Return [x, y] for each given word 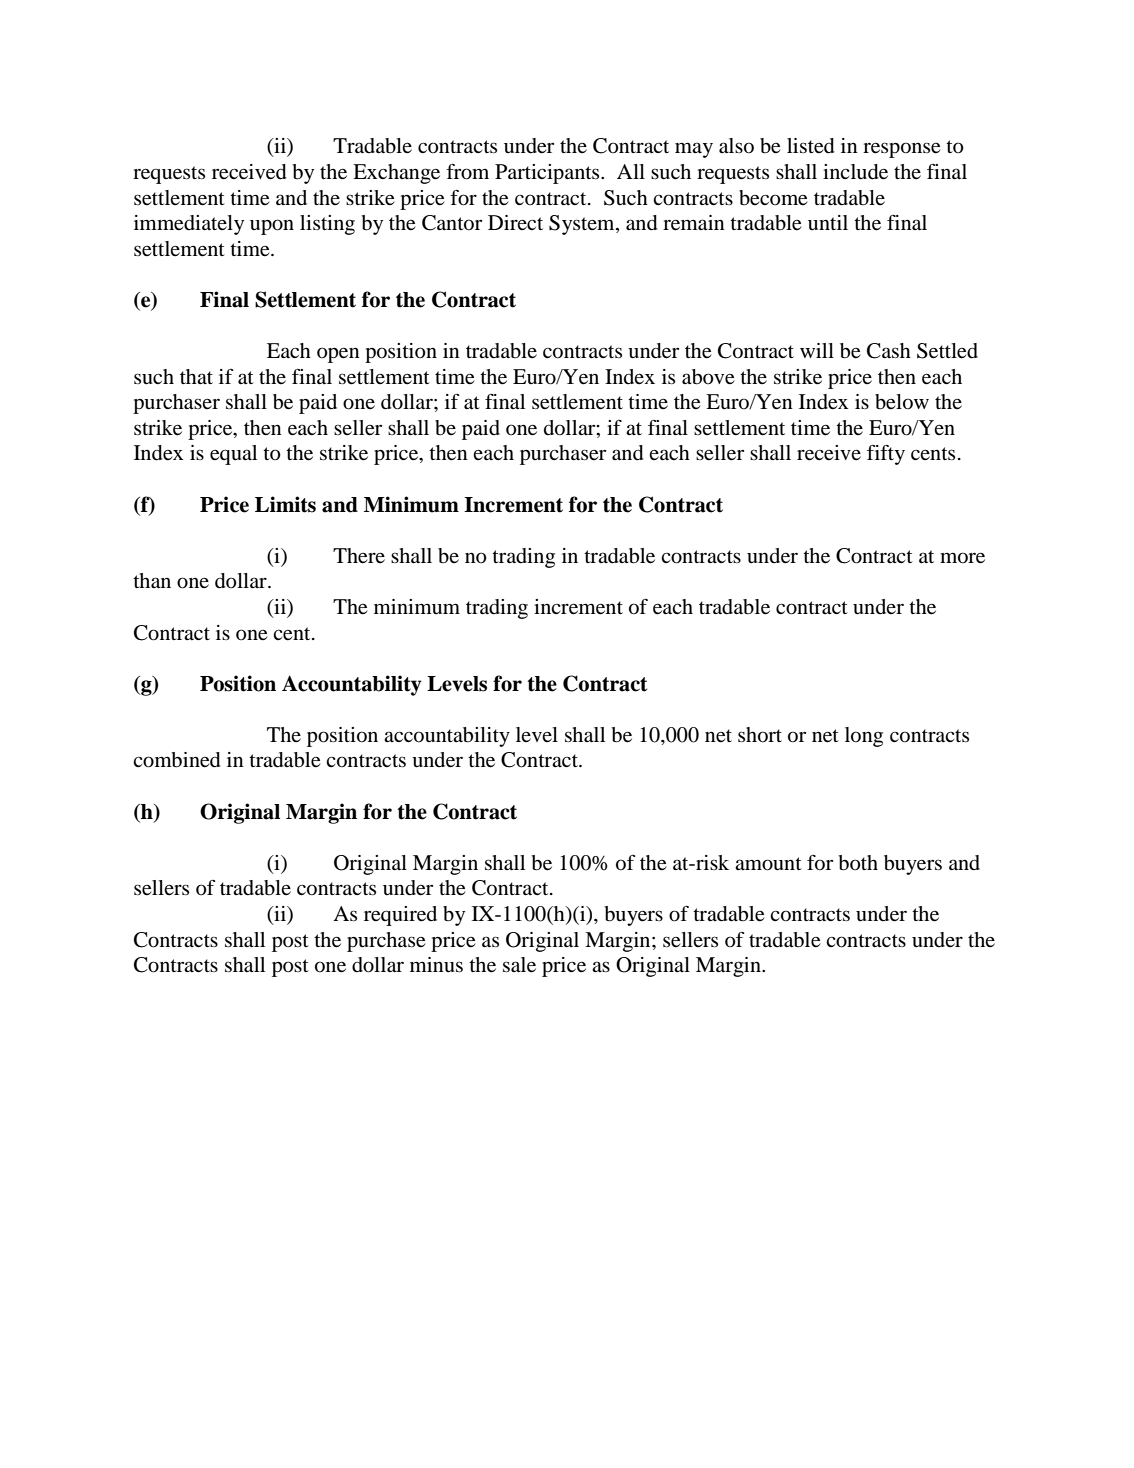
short [760, 735]
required [400, 916]
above [708, 377]
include [855, 172]
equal [233, 455]
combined [177, 760]
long [864, 737]
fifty [886, 455]
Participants [548, 174]
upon [272, 227]
